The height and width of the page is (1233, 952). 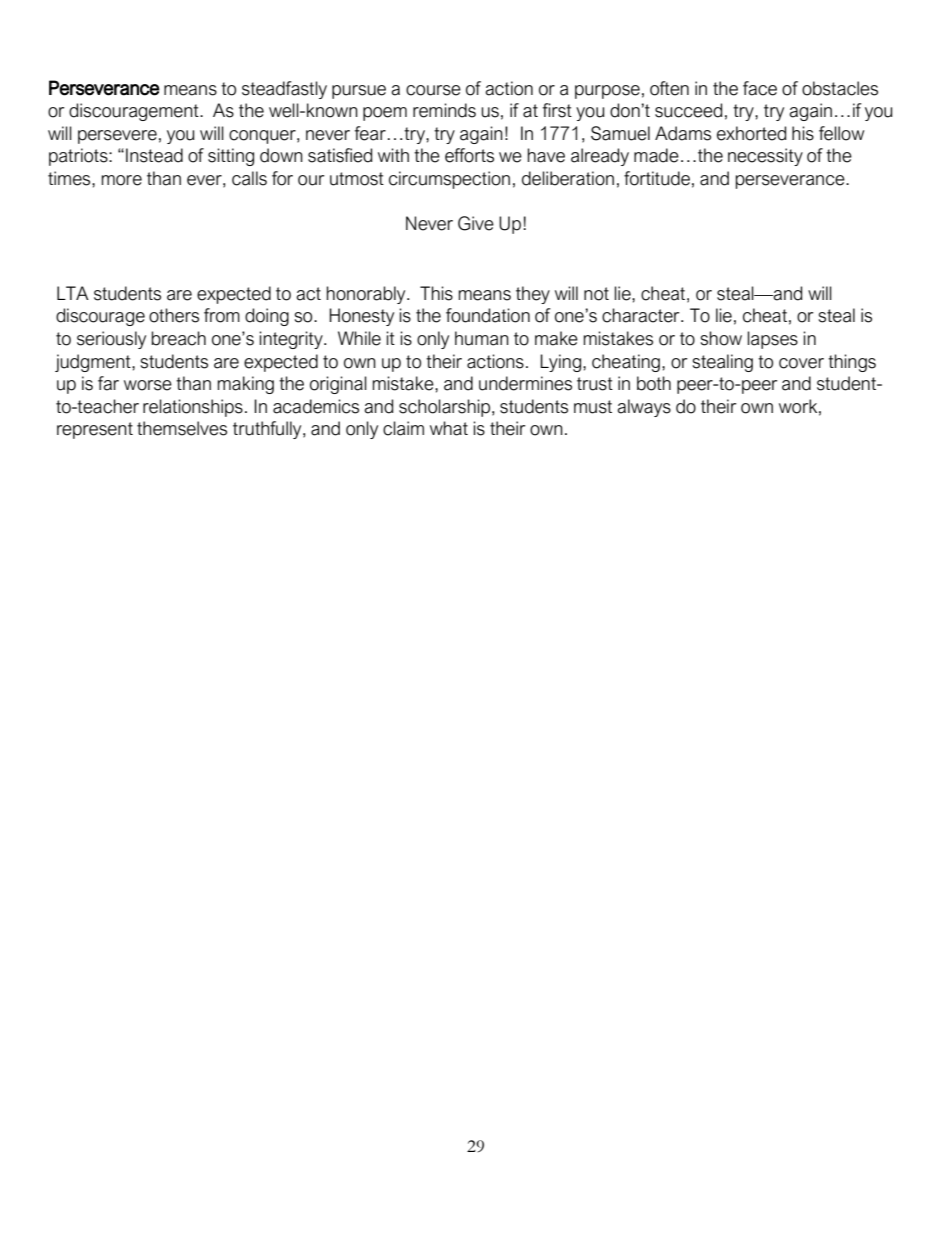 What do you see at coordinates (121, 180) in the page?
I see `more` at bounding box center [121, 180].
